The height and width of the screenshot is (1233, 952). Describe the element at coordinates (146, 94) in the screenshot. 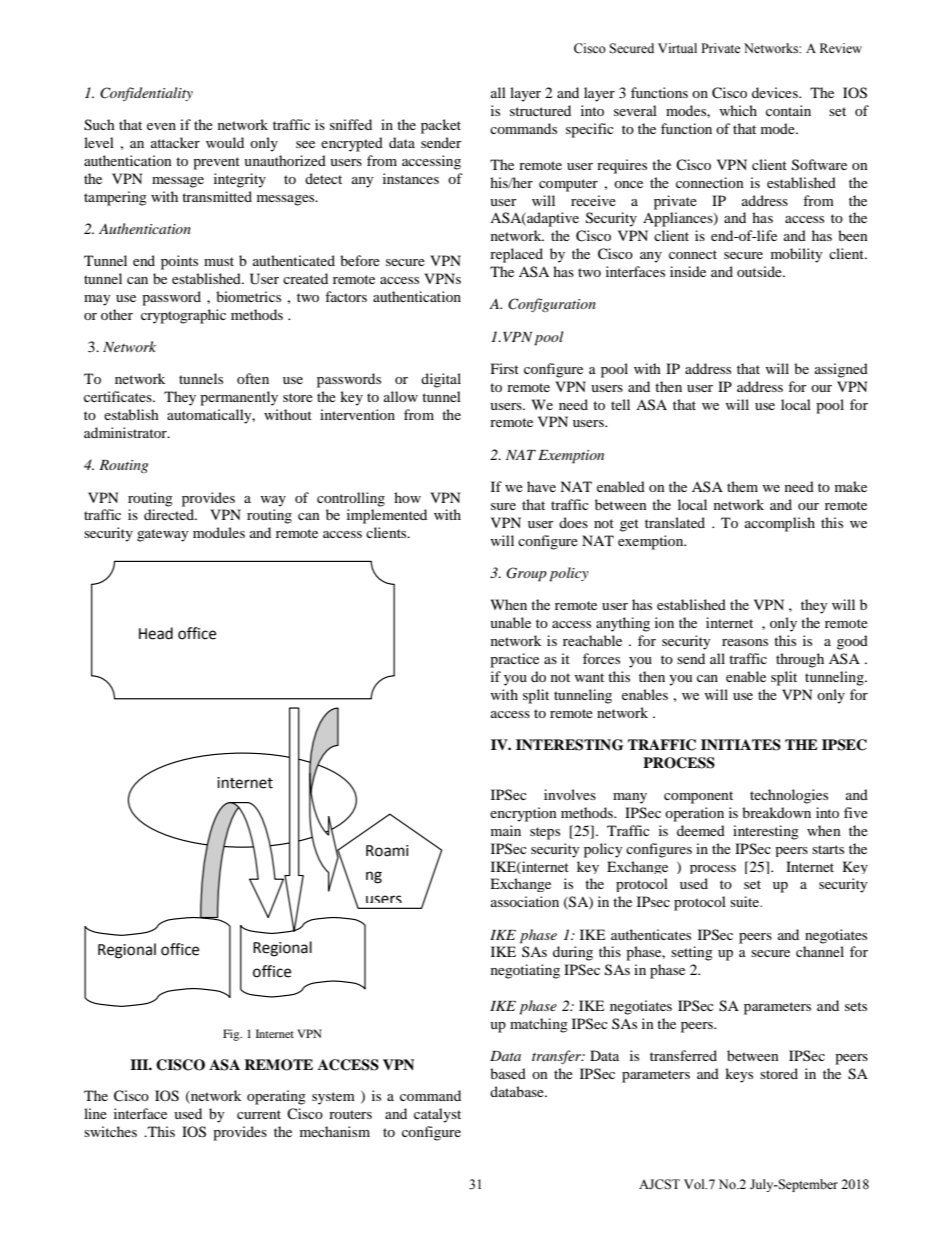

I see `Confidentiality` at that location.
